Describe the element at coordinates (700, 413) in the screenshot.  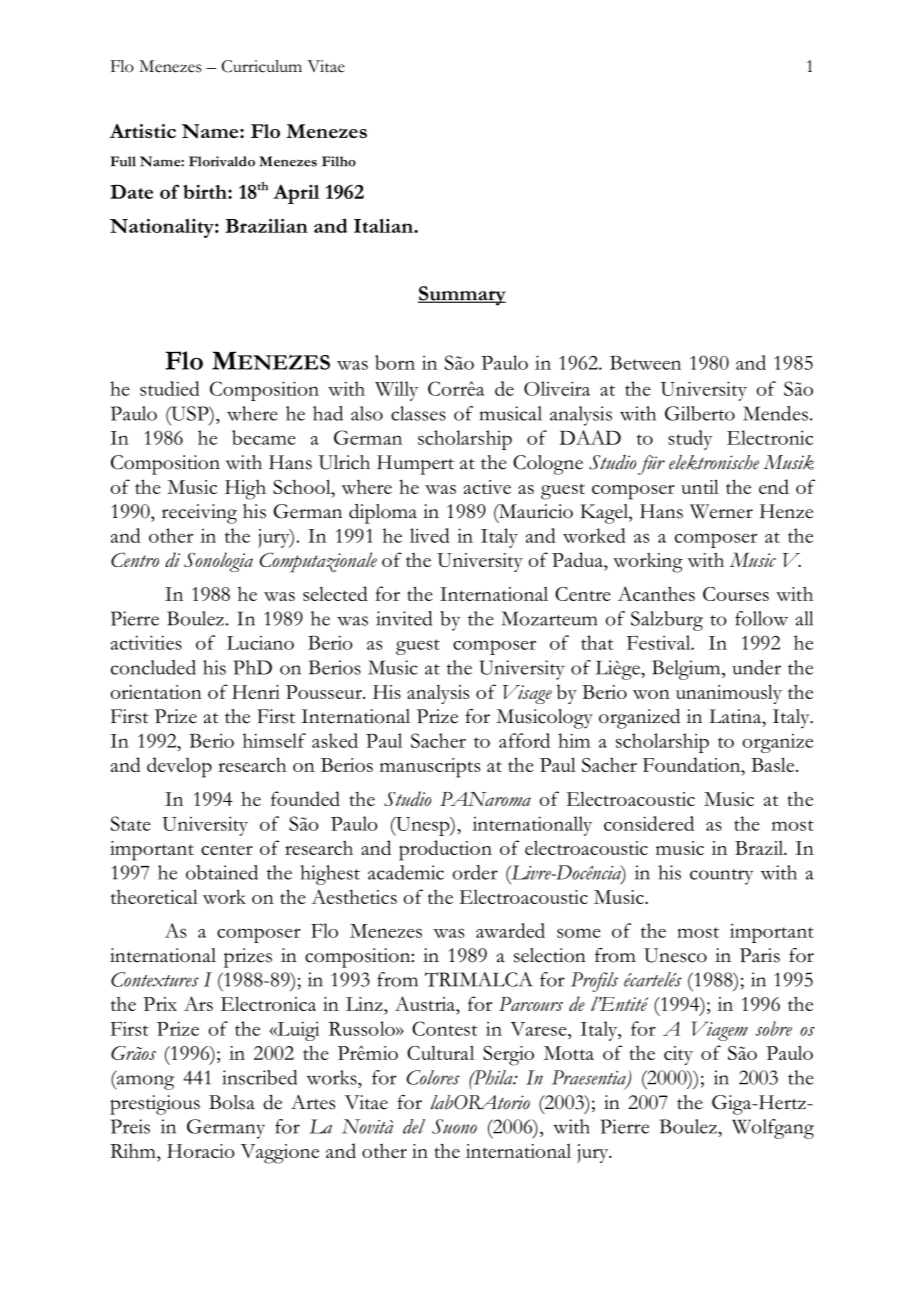
I see `Gilberto` at that location.
